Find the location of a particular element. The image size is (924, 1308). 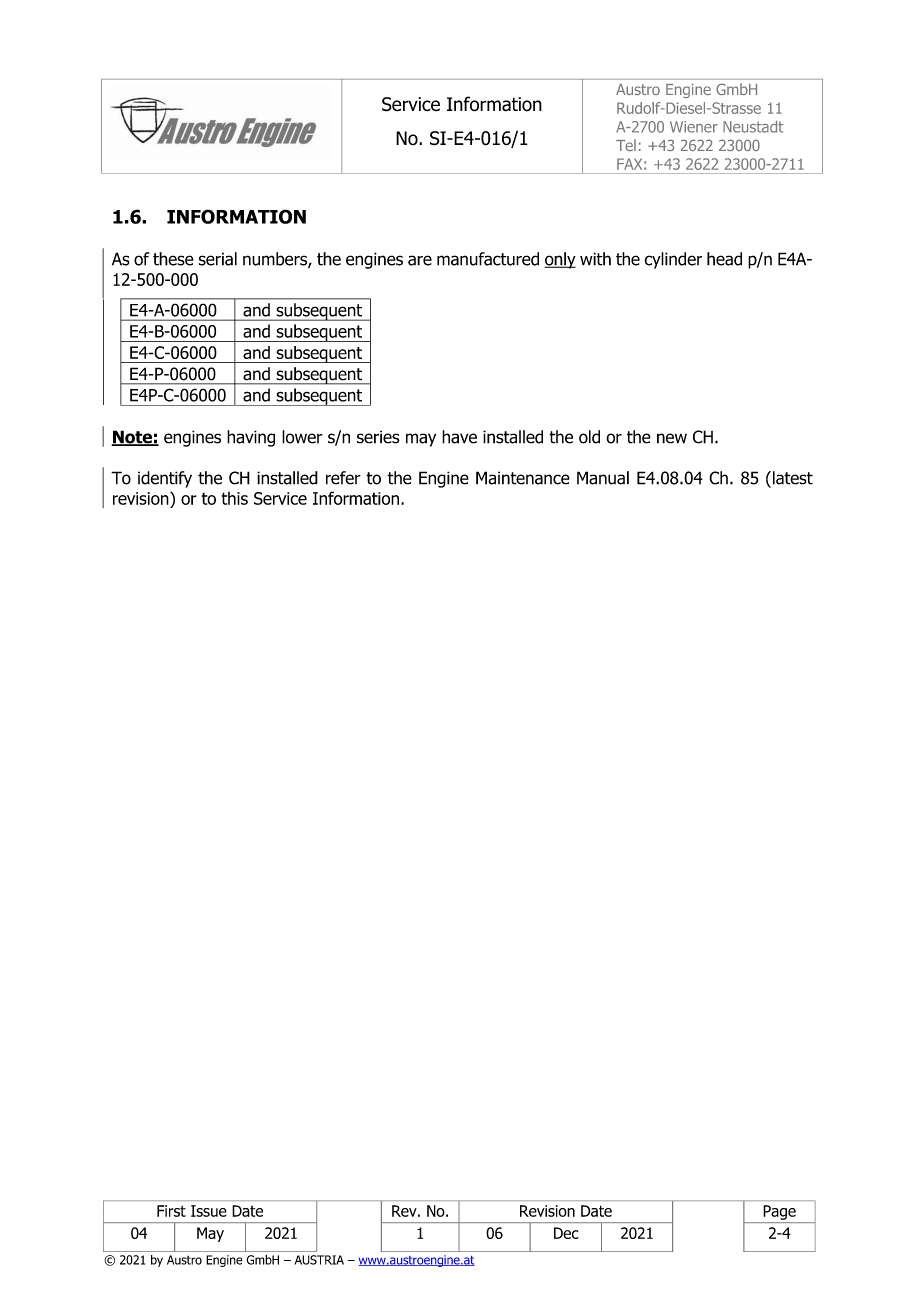

serial is located at coordinates (217, 259).
